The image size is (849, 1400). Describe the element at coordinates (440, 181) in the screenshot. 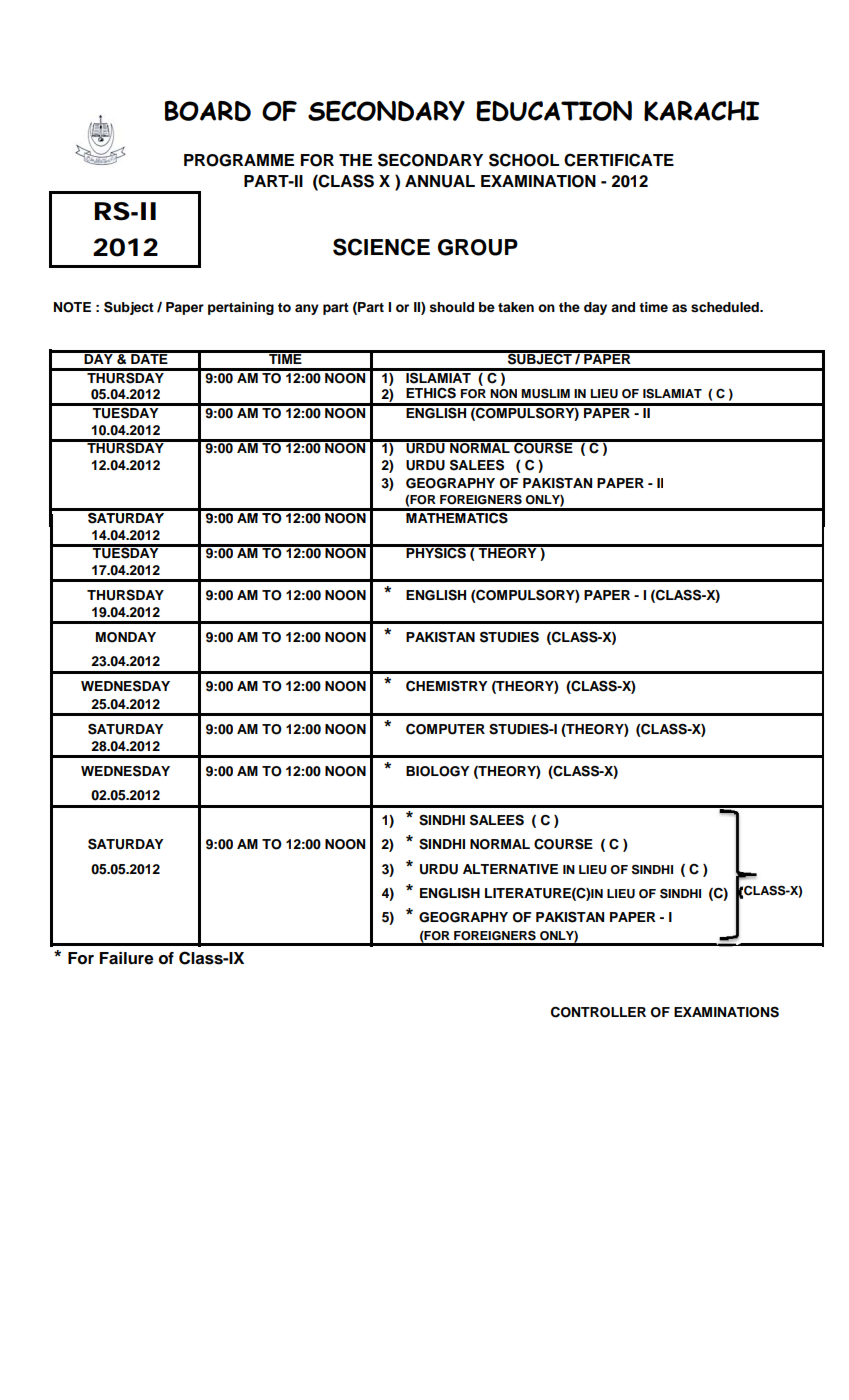

I see `ANNUAL` at that location.
